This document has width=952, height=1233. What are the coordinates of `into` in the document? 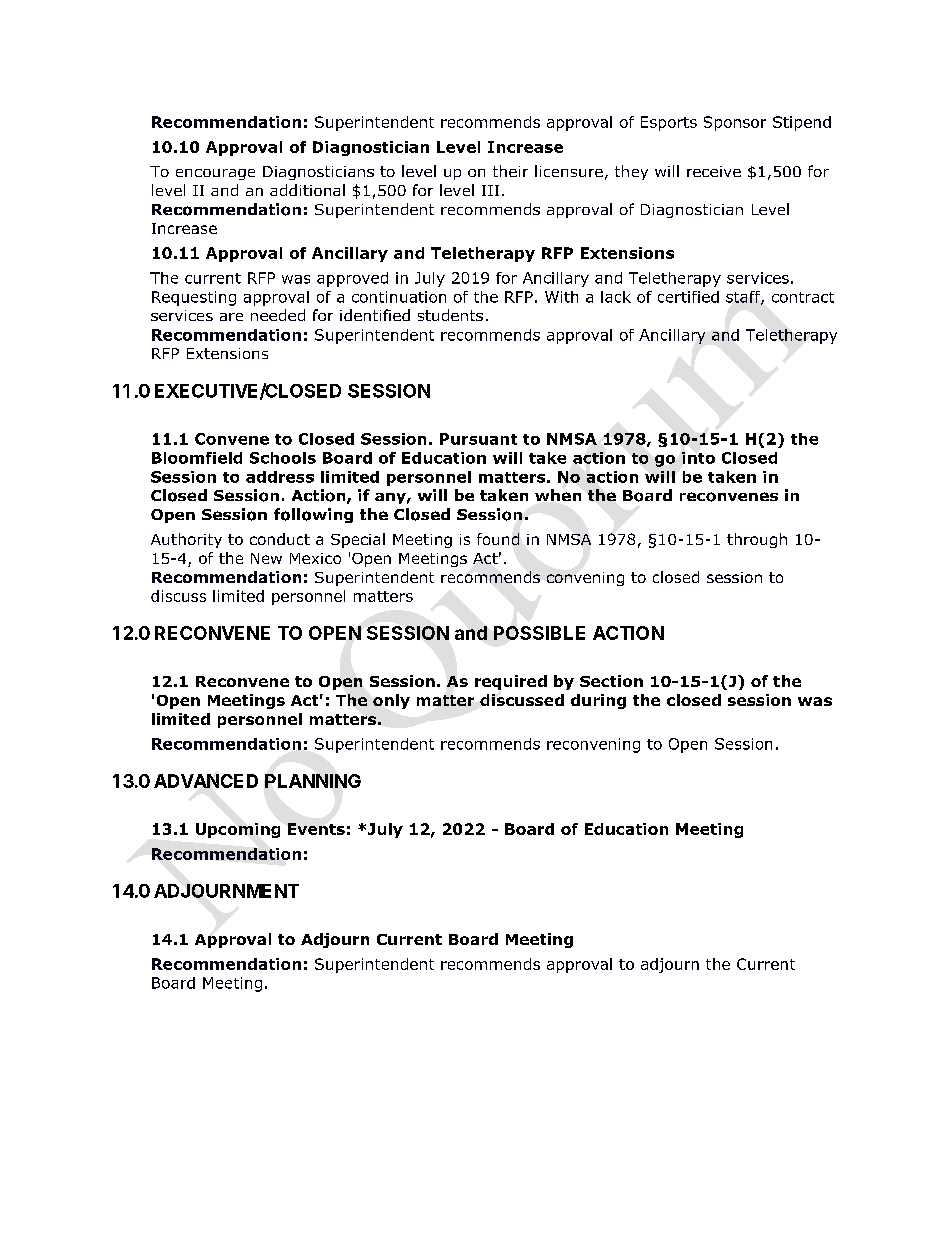 It's located at (698, 458).
